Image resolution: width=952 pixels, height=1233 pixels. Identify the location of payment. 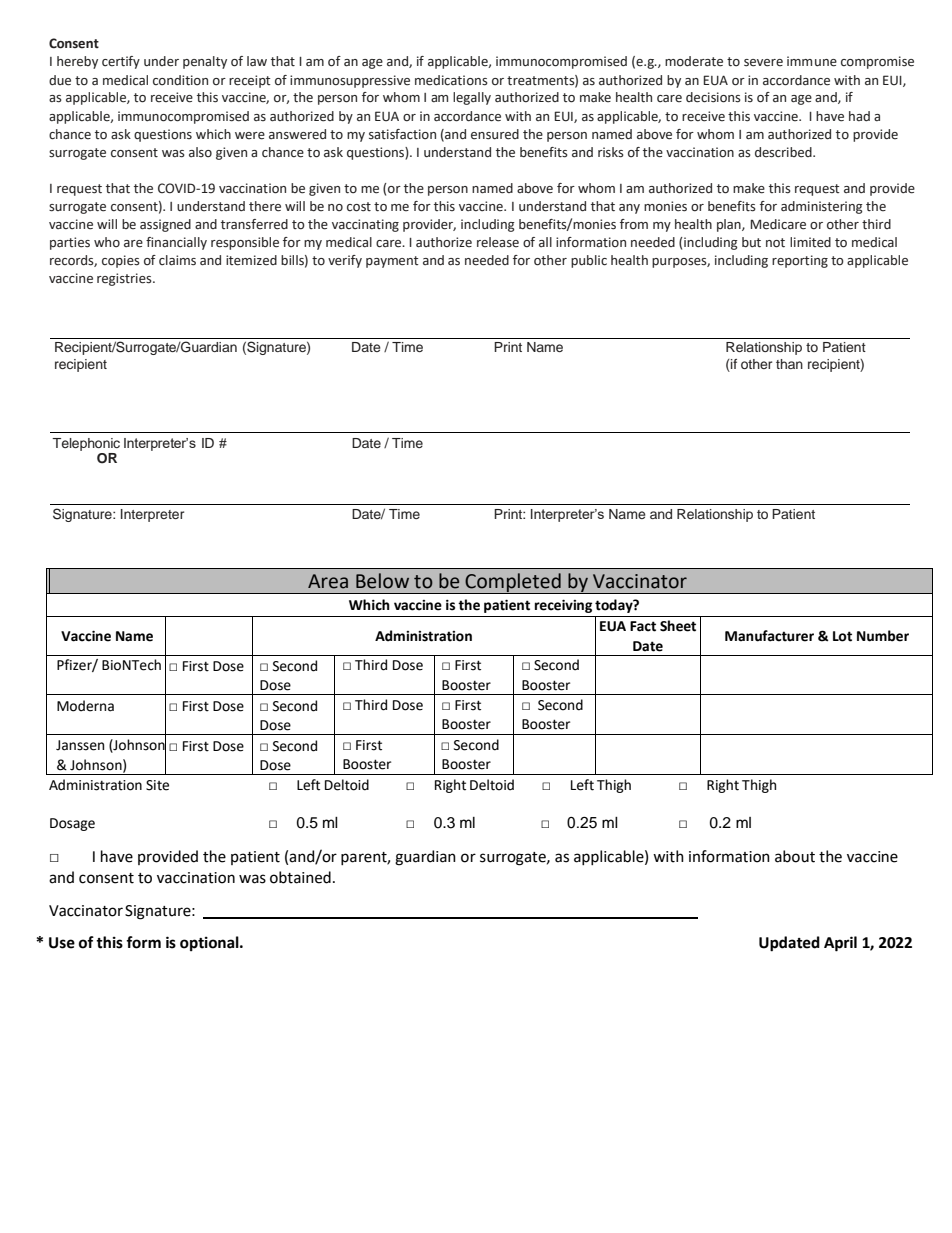
(392, 262).
